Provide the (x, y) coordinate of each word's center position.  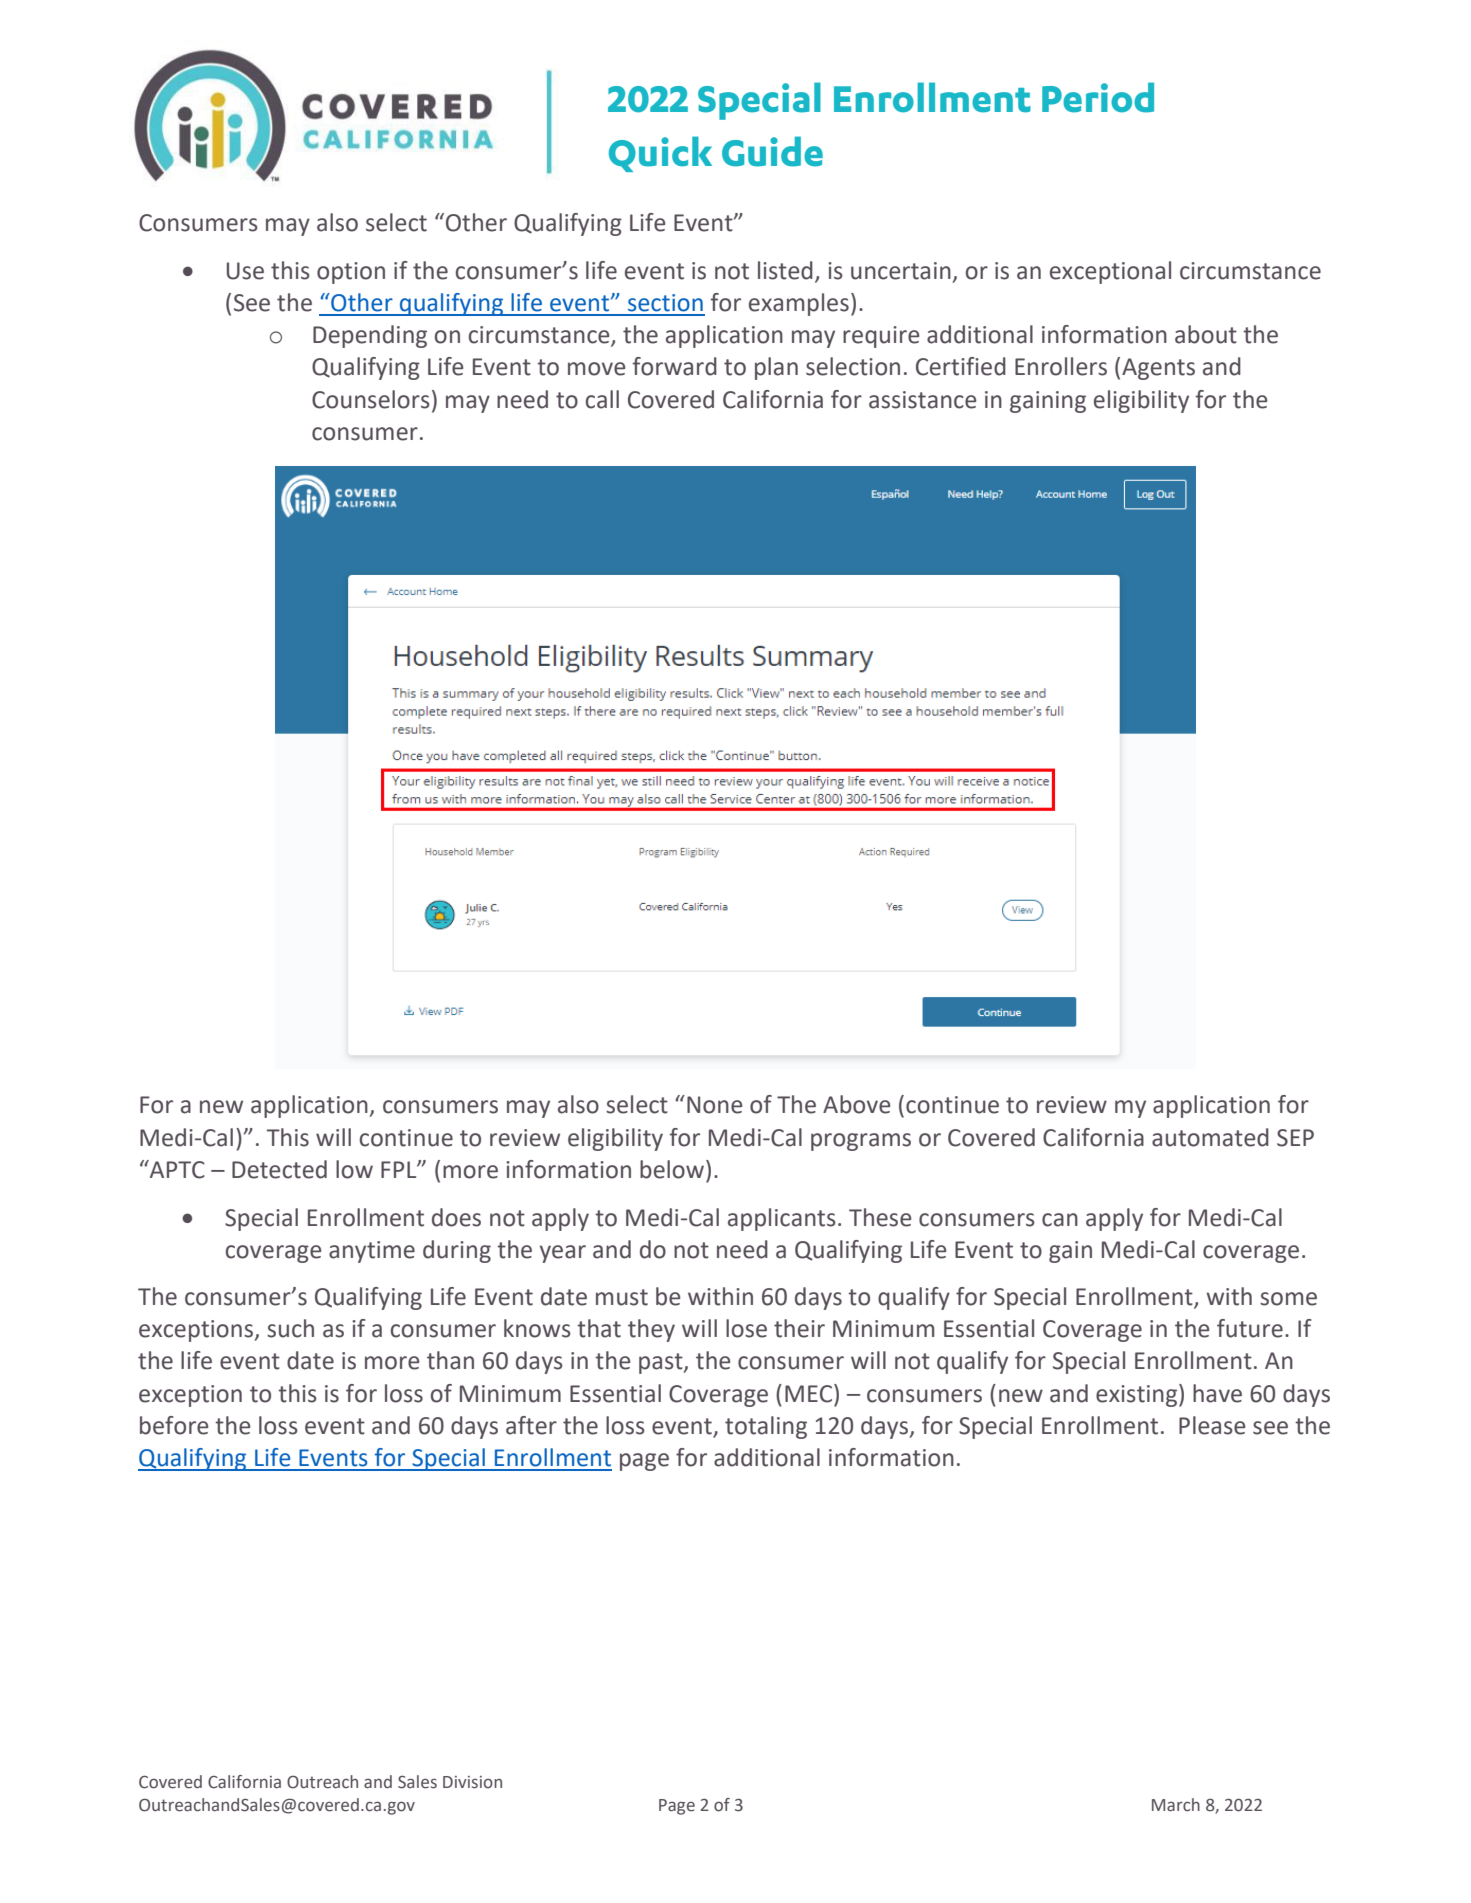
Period (1098, 97)
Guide (772, 151)
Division (472, 1782)
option (351, 273)
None (714, 1105)
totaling (766, 1427)
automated (1210, 1137)
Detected (279, 1169)
